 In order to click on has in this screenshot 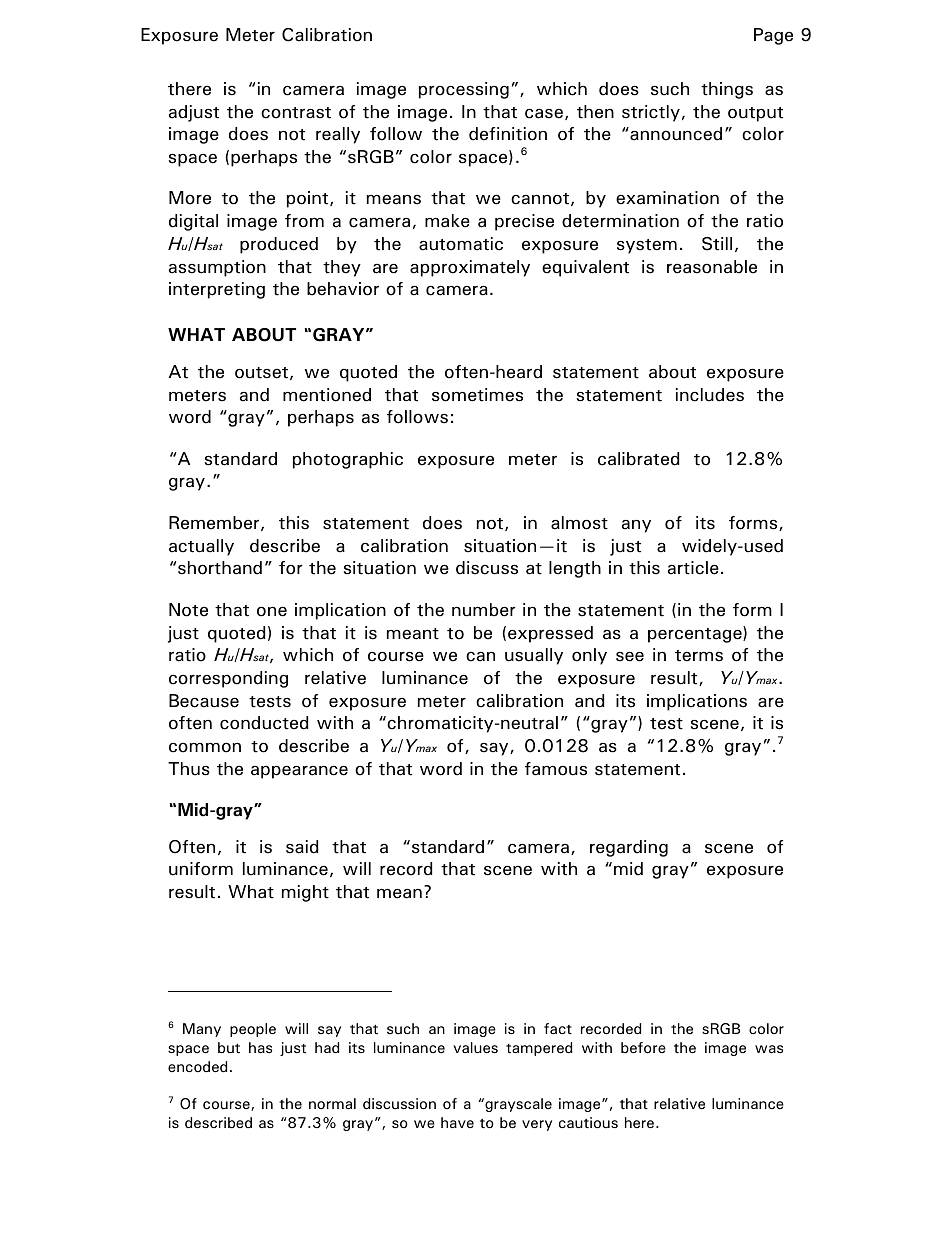, I will do `click(260, 1047)`.
